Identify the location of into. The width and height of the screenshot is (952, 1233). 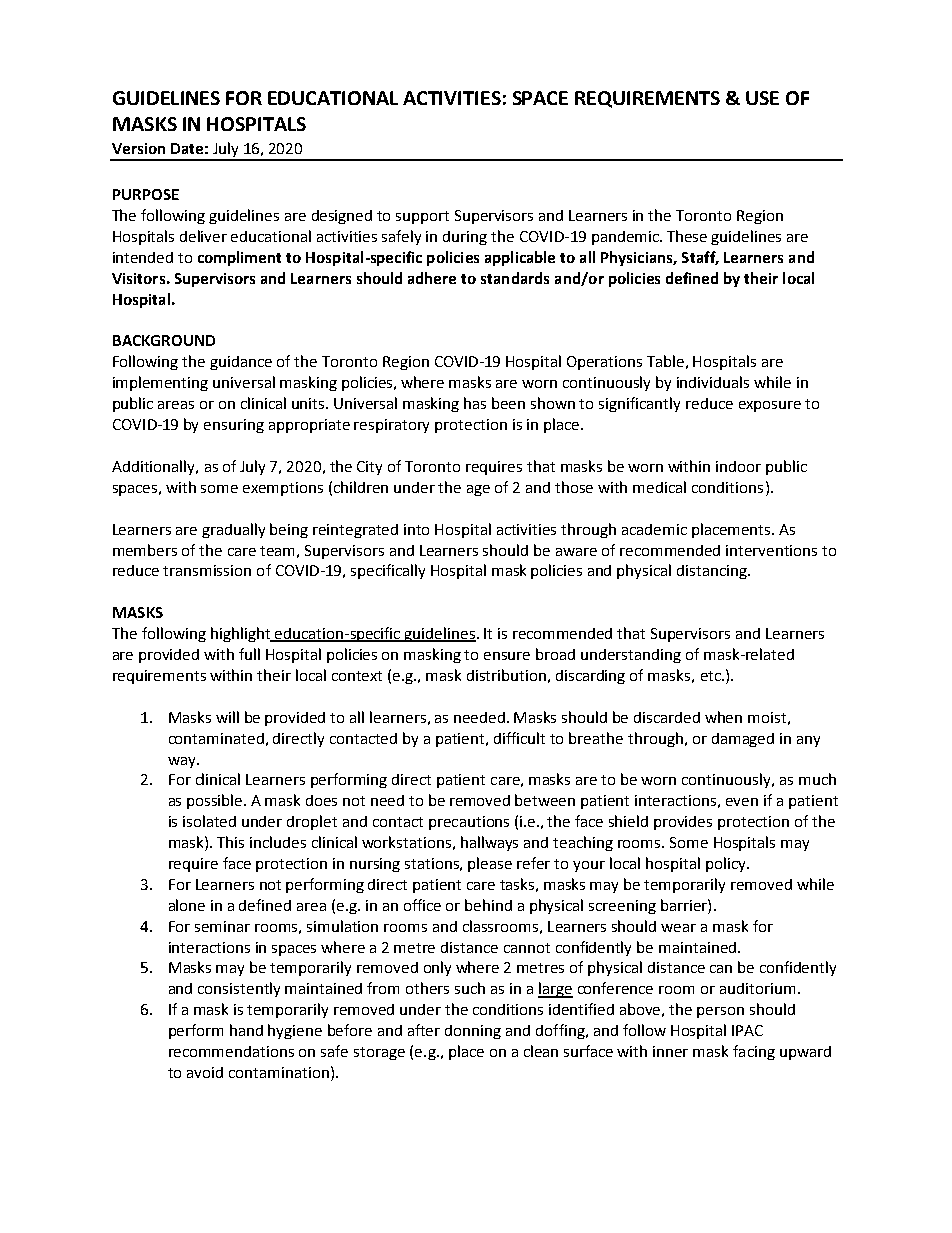
(416, 529).
